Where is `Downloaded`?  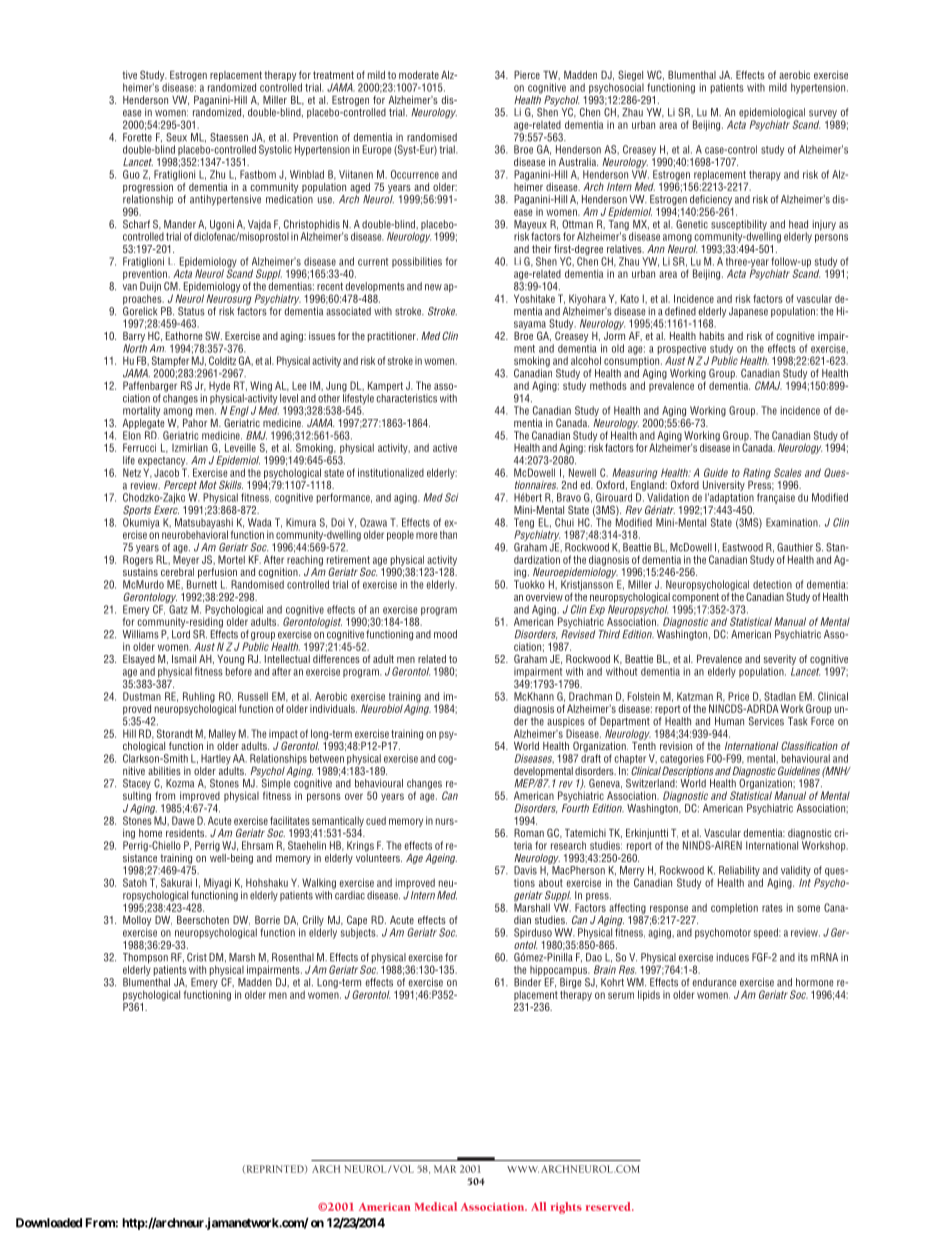
Downloaded is located at coordinates (49, 1223).
